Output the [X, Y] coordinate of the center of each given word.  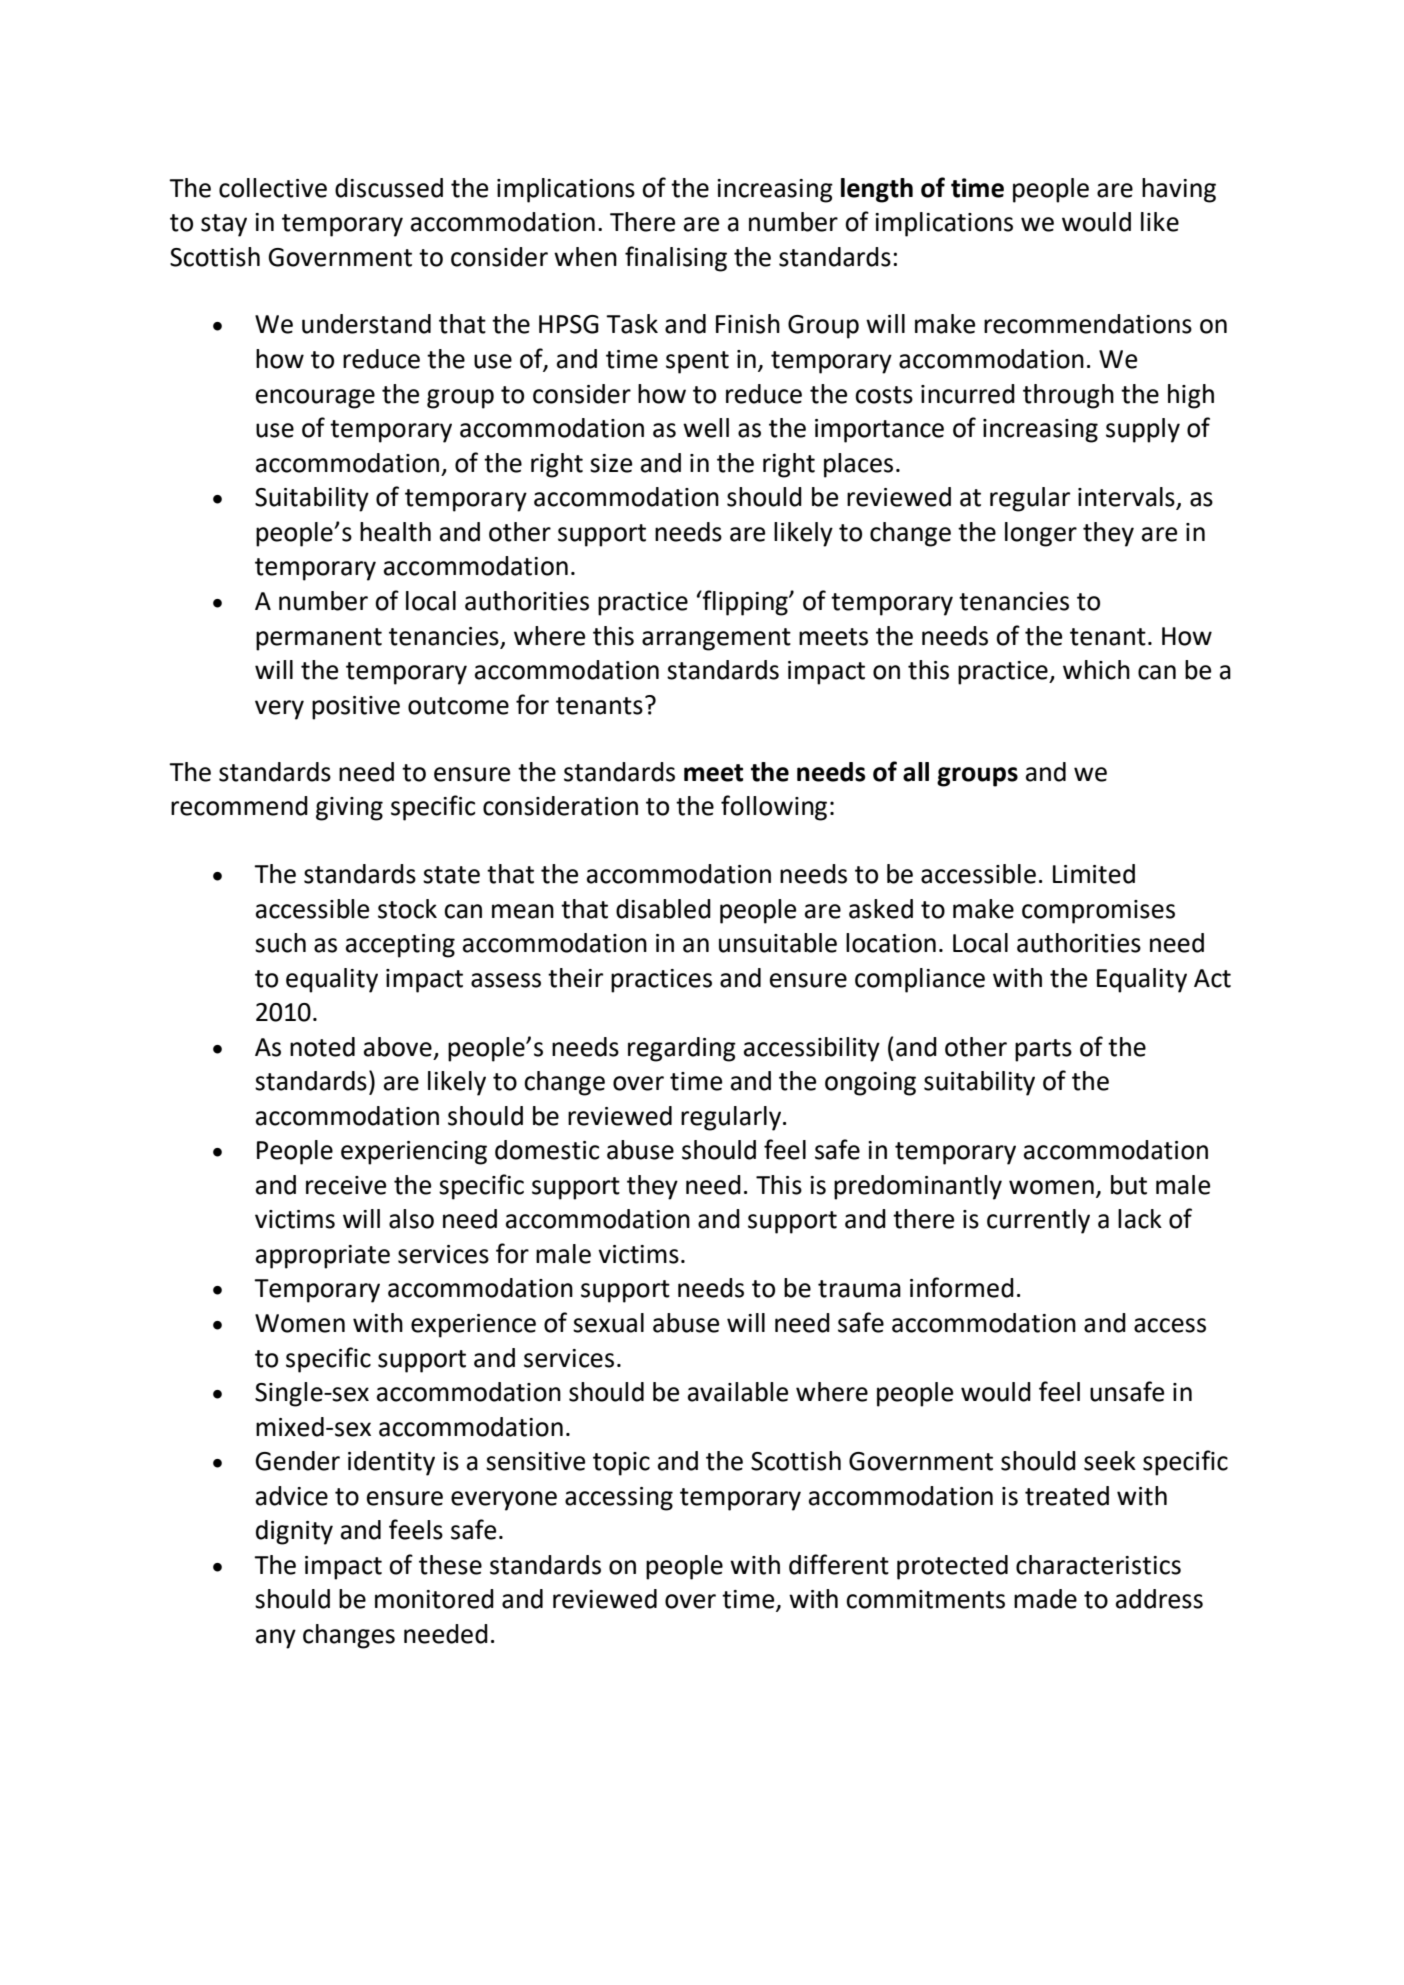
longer [1041, 534]
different [839, 1564]
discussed [389, 188]
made [1045, 1599]
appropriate [323, 1257]
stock [407, 909]
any [276, 1639]
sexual [608, 1323]
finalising [676, 259]
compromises [1098, 912]
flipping [745, 603]
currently [1038, 1221]
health [395, 532]
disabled [663, 909]
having [1179, 190]
